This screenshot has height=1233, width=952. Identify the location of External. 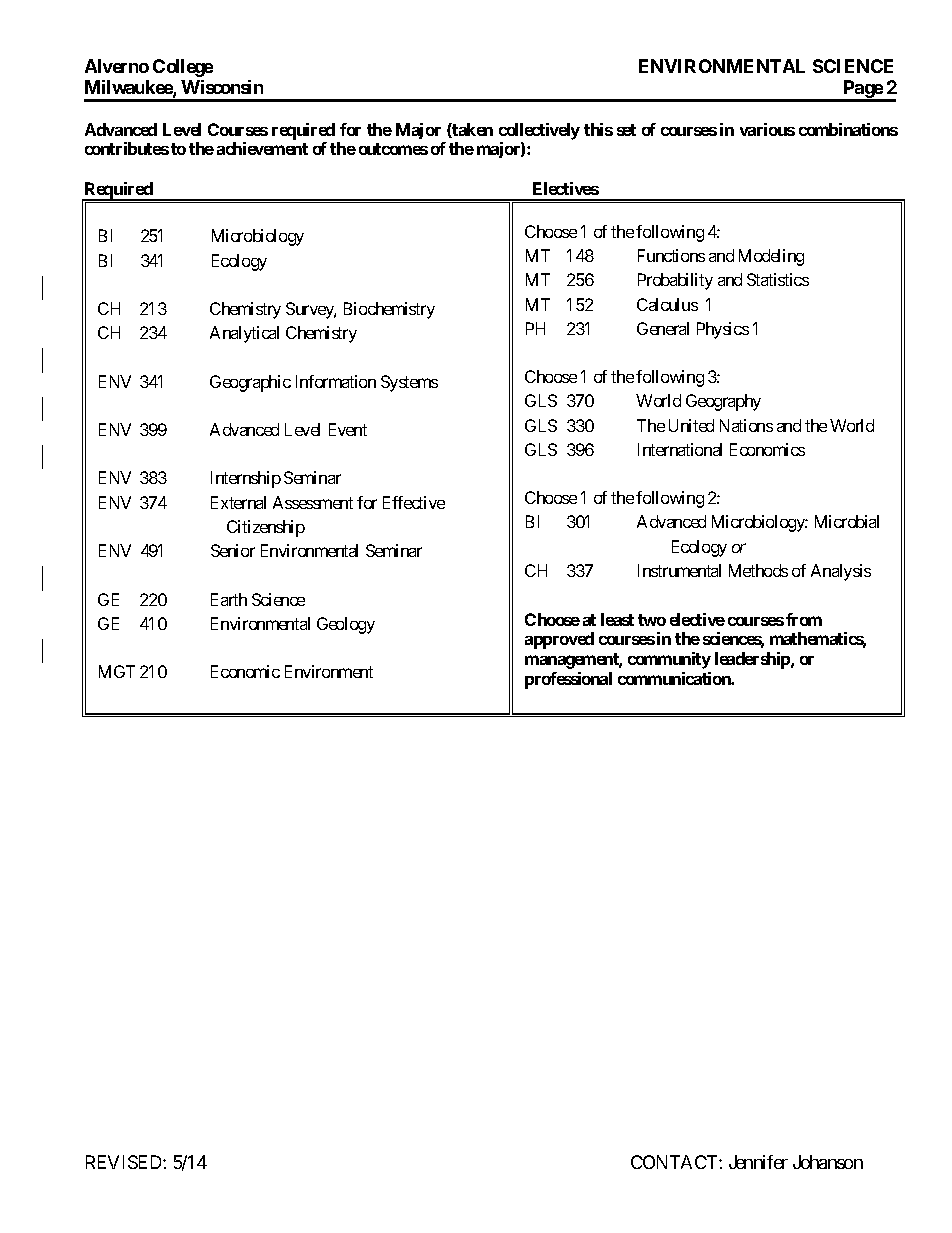
(238, 502).
